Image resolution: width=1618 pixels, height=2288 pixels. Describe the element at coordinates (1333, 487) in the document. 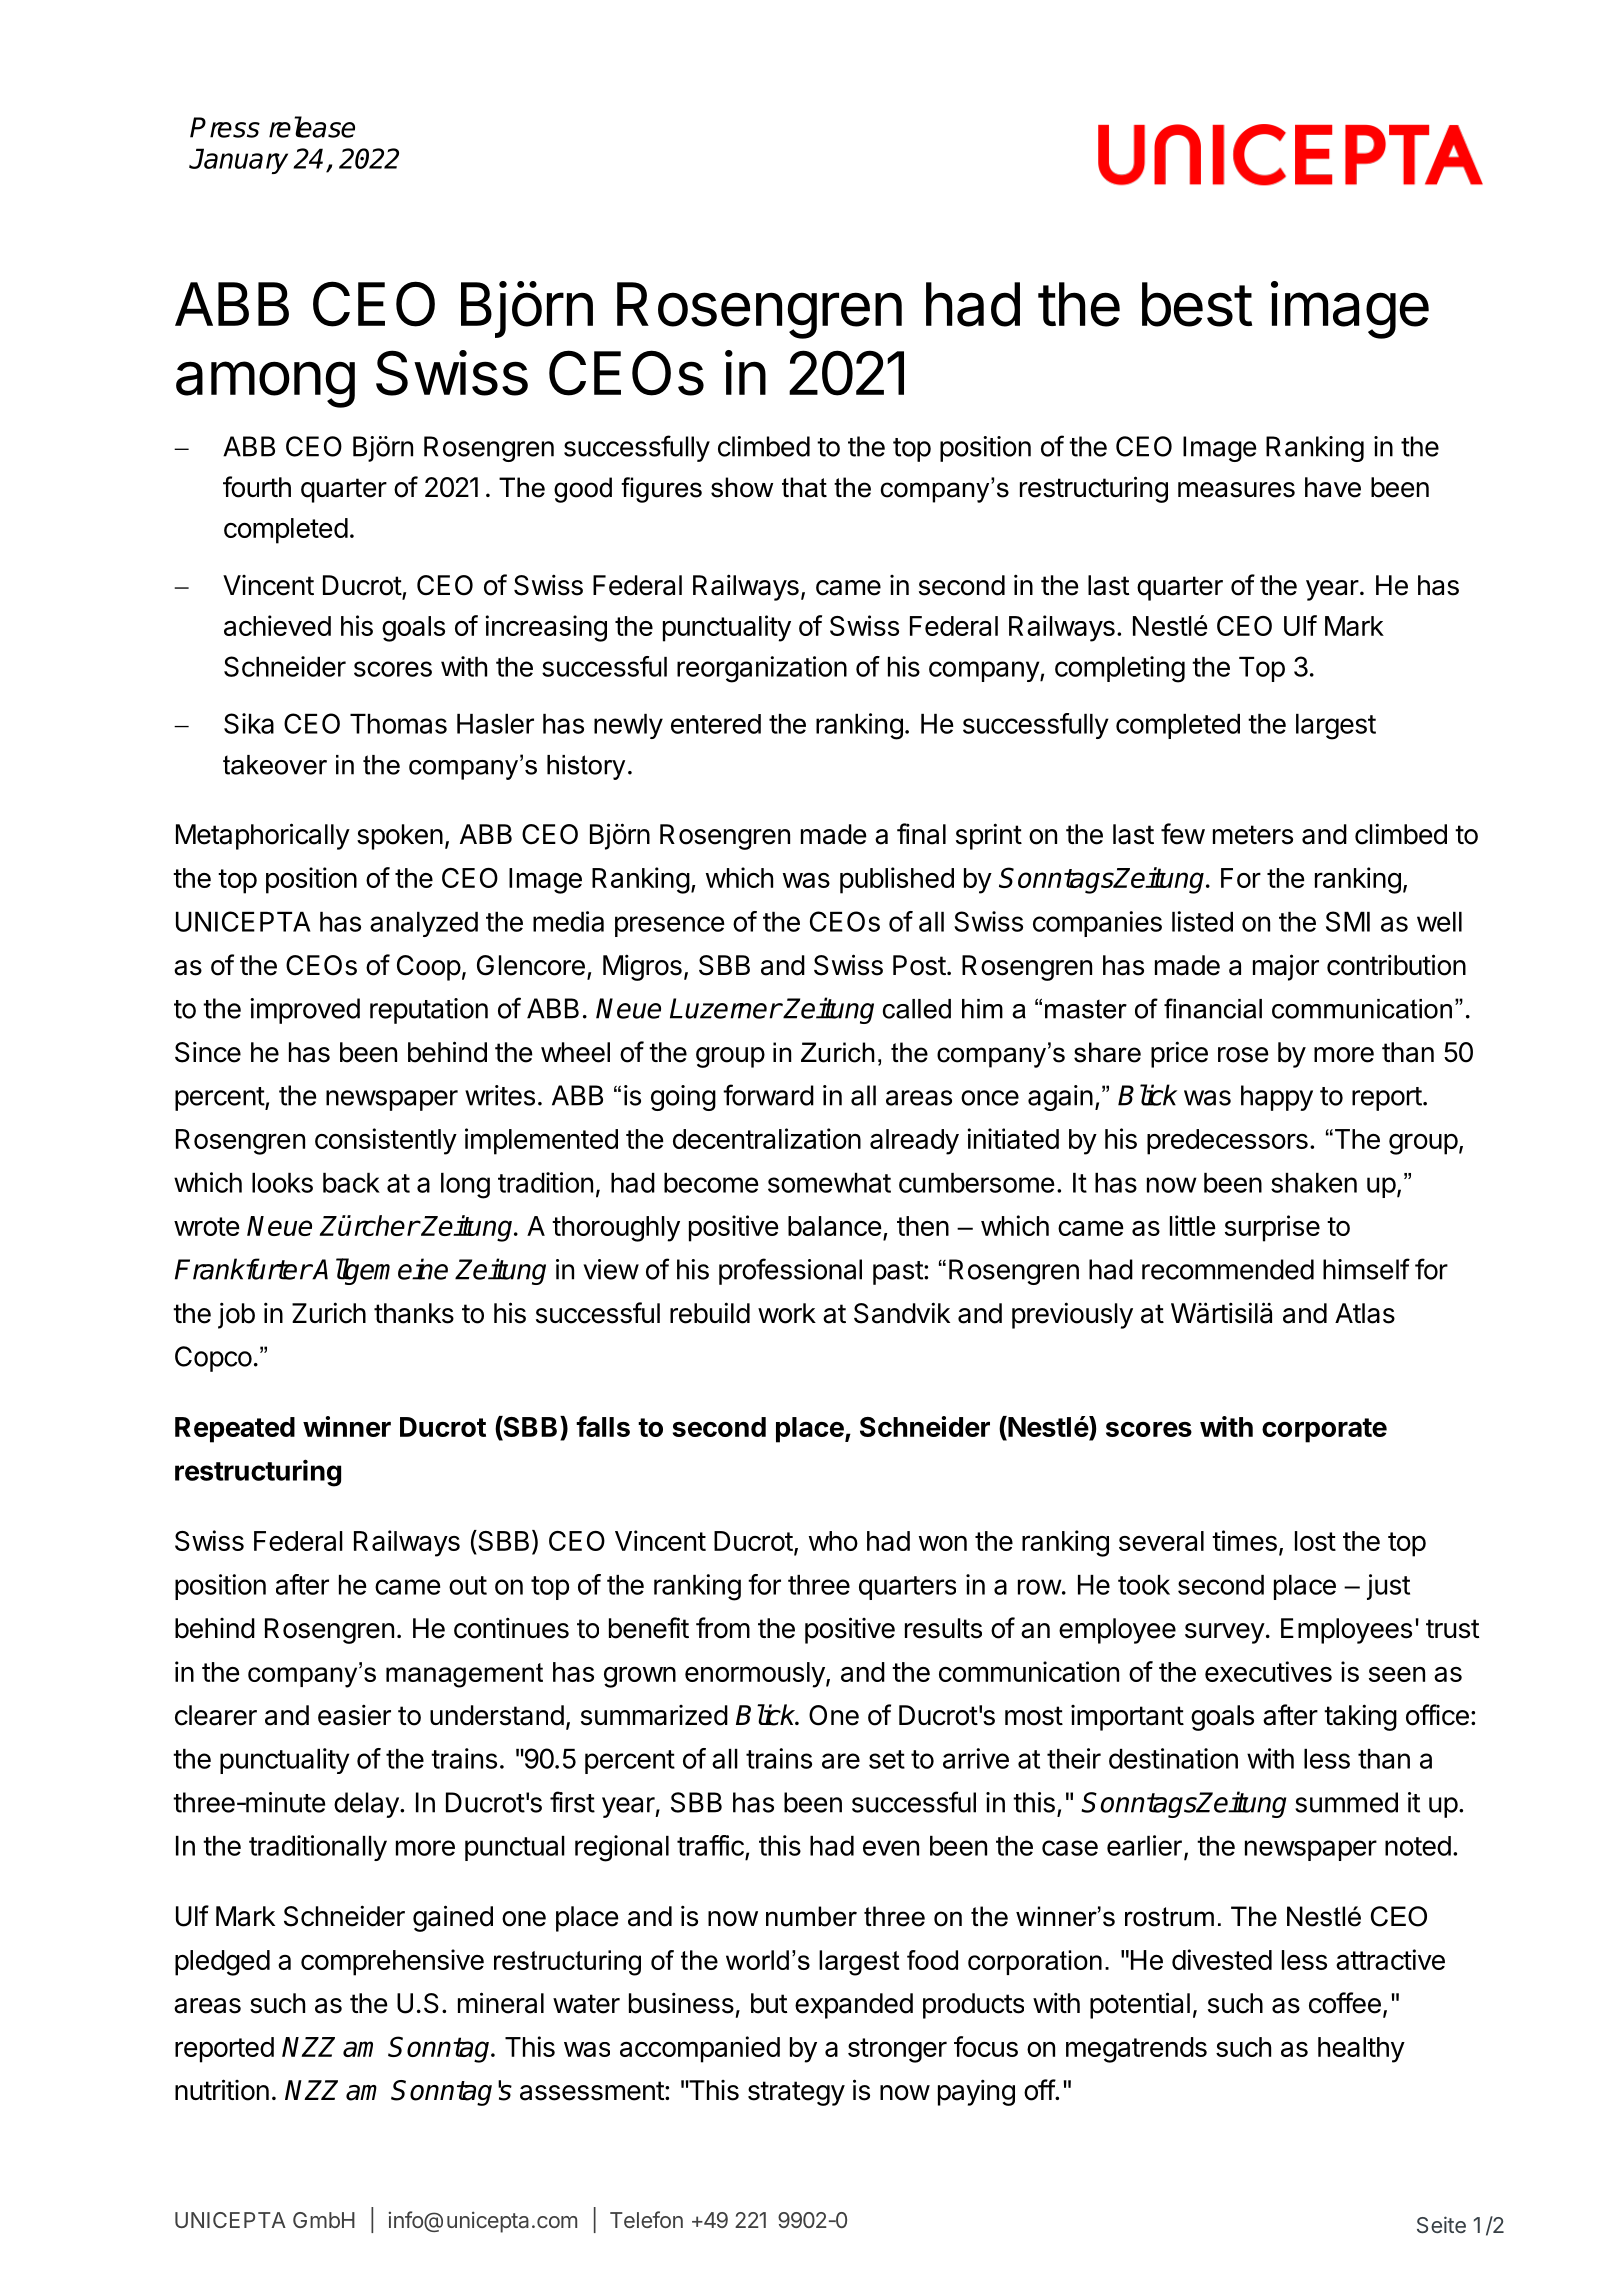

I see `have` at that location.
